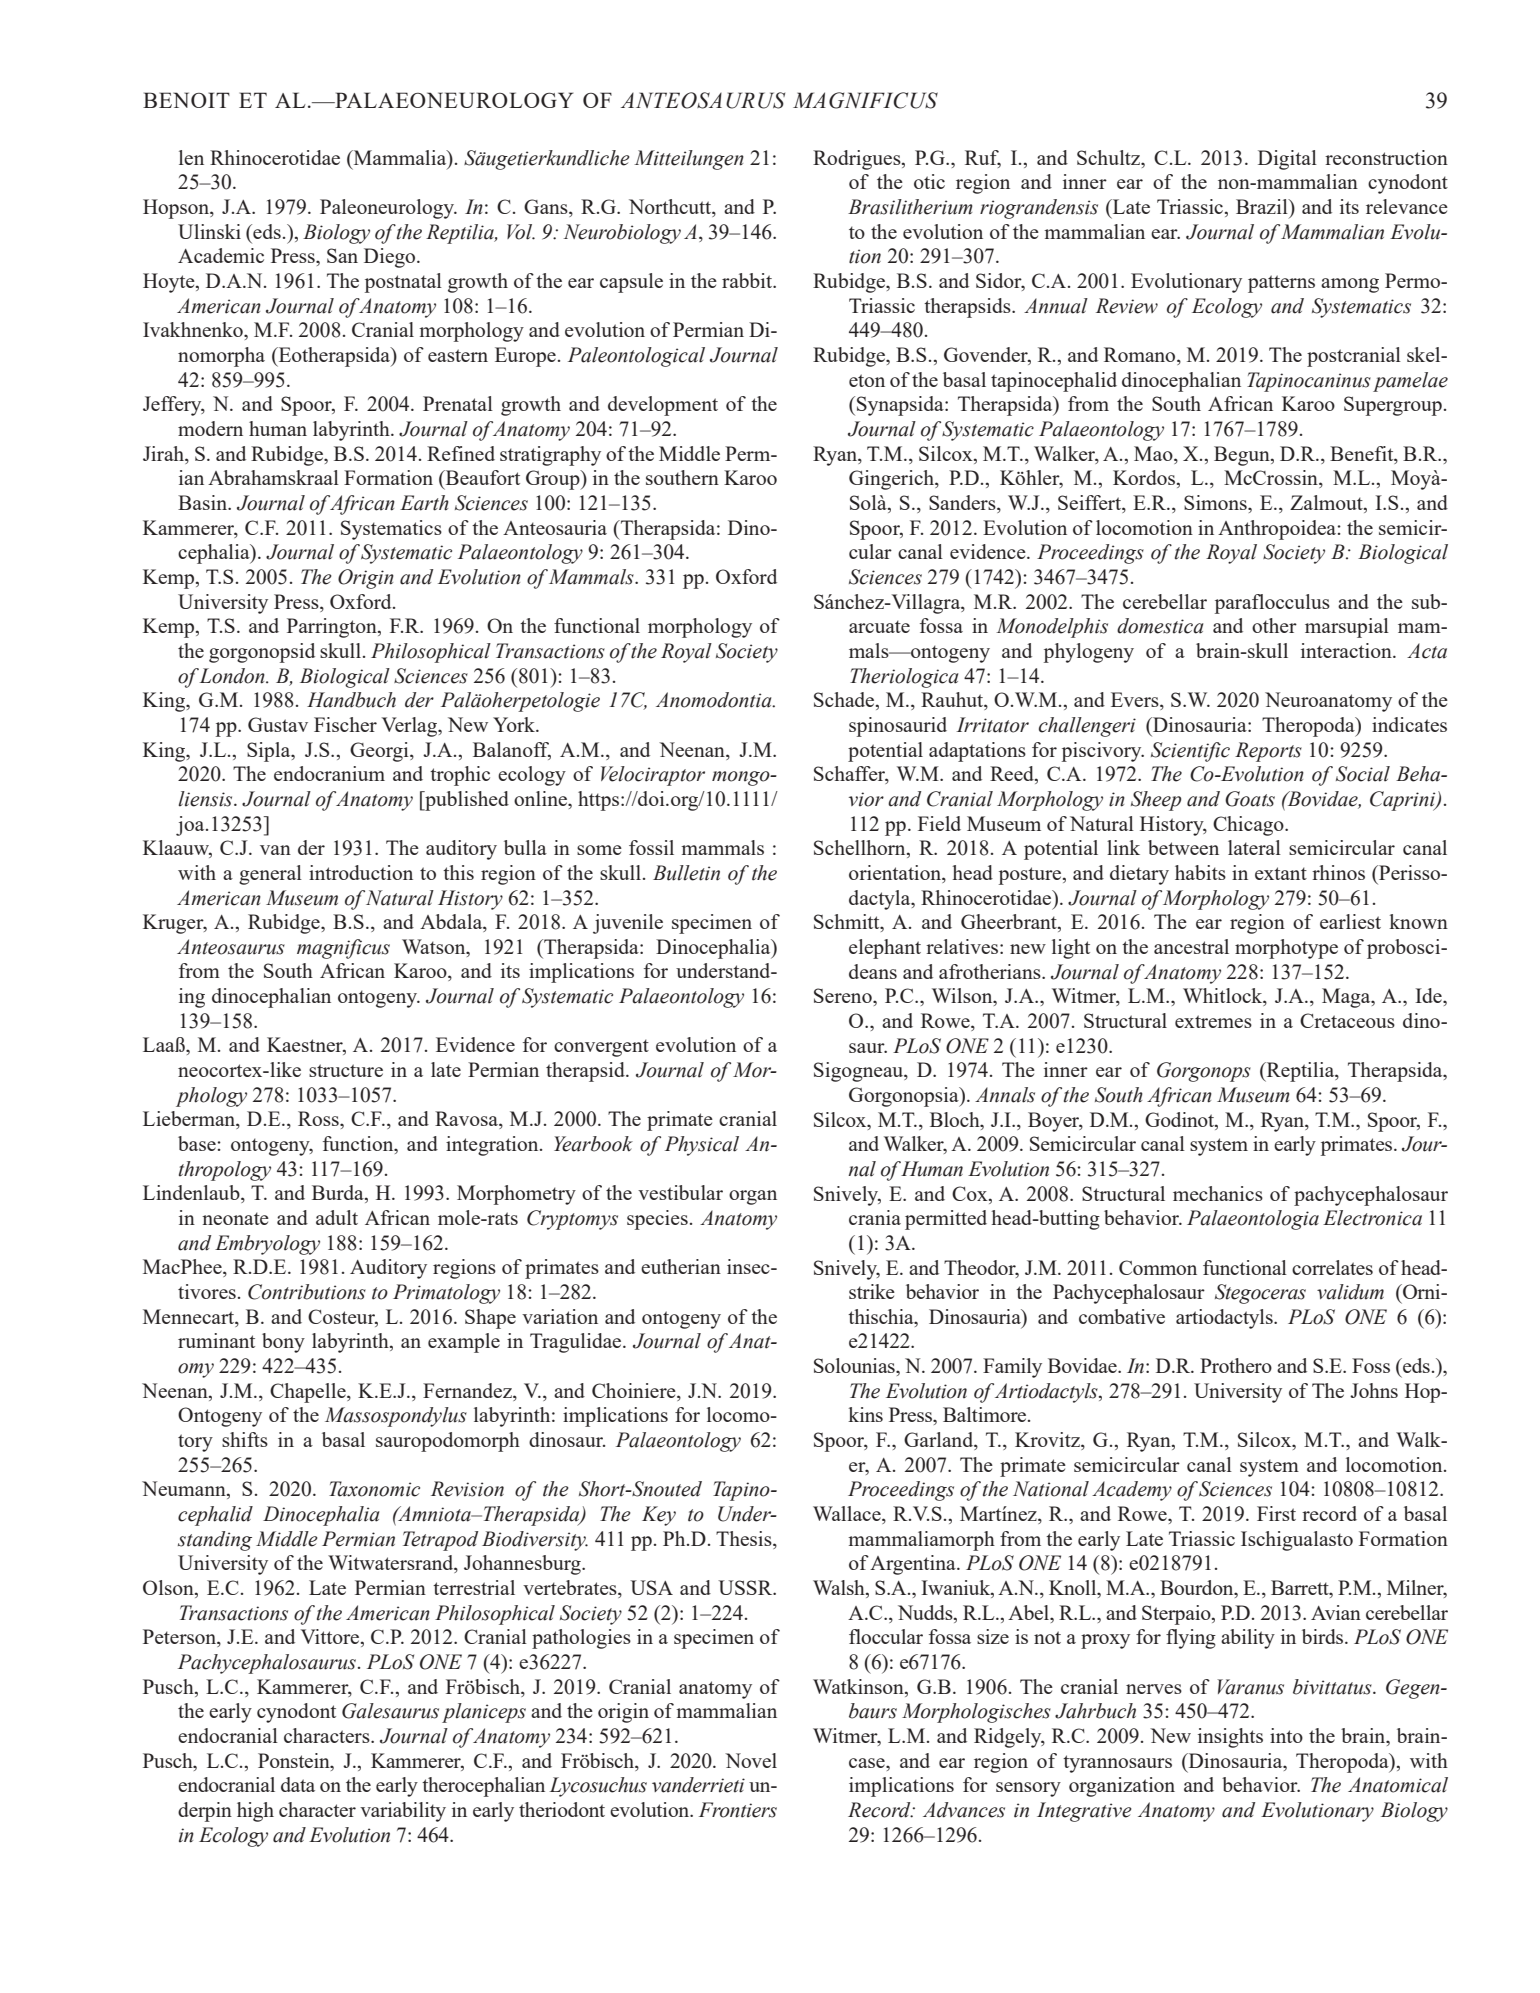 This screenshot has width=1540, height=1993. I want to click on data, so click(298, 1784).
